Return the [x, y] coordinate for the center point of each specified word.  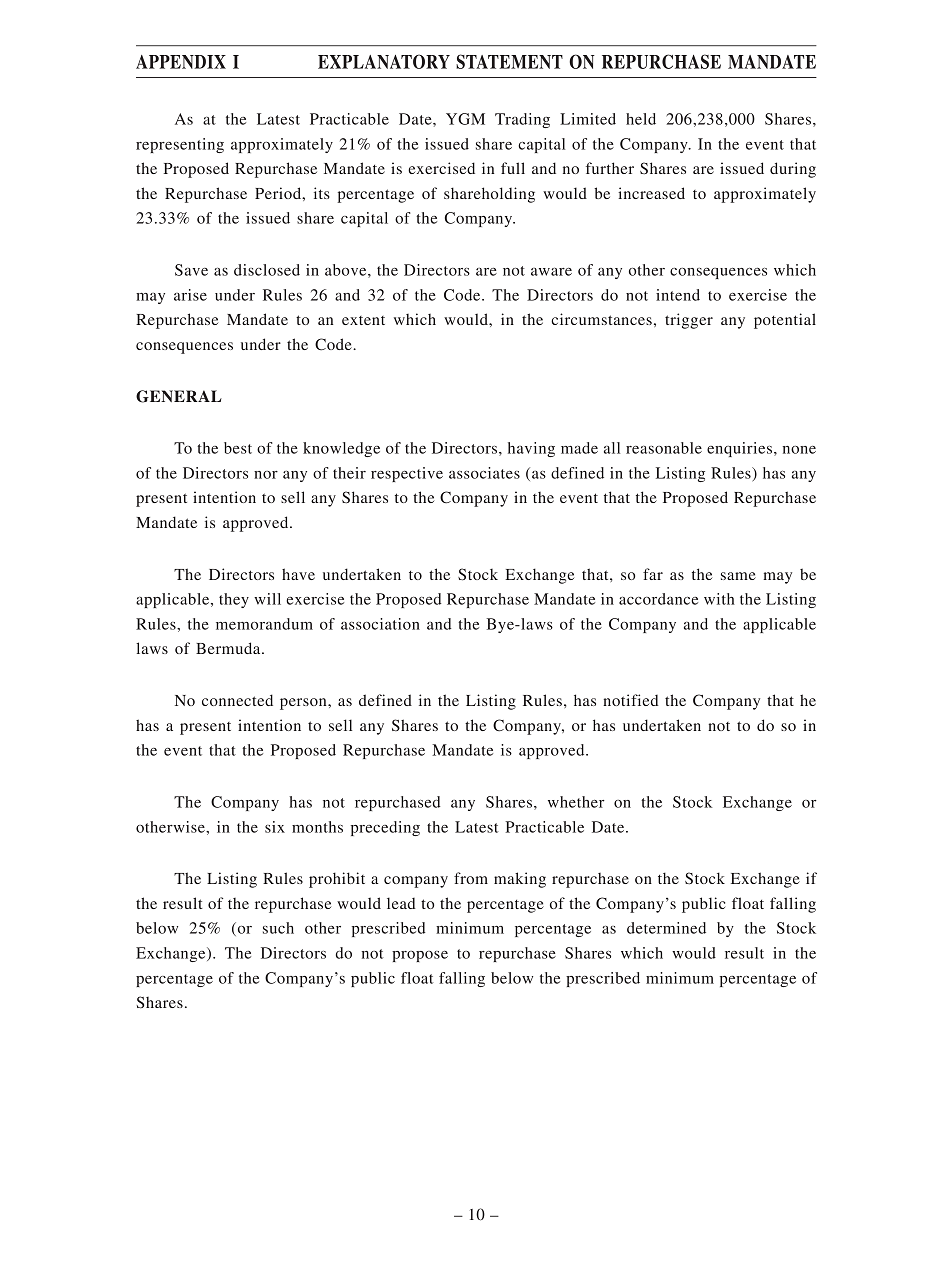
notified [631, 700]
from [471, 878]
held [641, 119]
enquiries [739, 449]
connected [237, 700]
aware [551, 272]
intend [678, 295]
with [719, 599]
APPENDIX [181, 62]
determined [666, 928]
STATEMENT [509, 61]
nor [266, 475]
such [278, 928]
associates [484, 473]
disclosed [267, 270]
